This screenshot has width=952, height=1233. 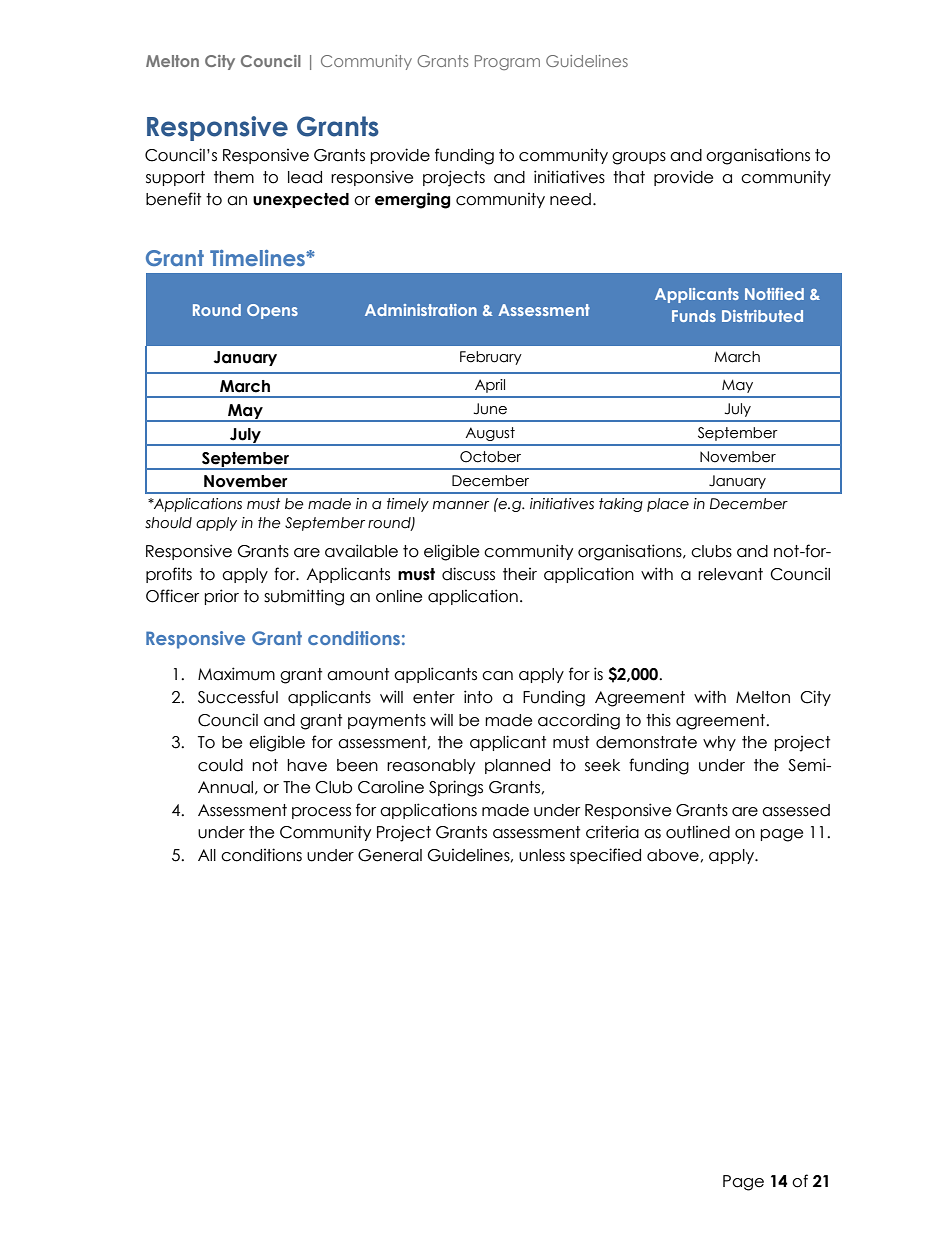 I want to click on Program, so click(x=507, y=62).
